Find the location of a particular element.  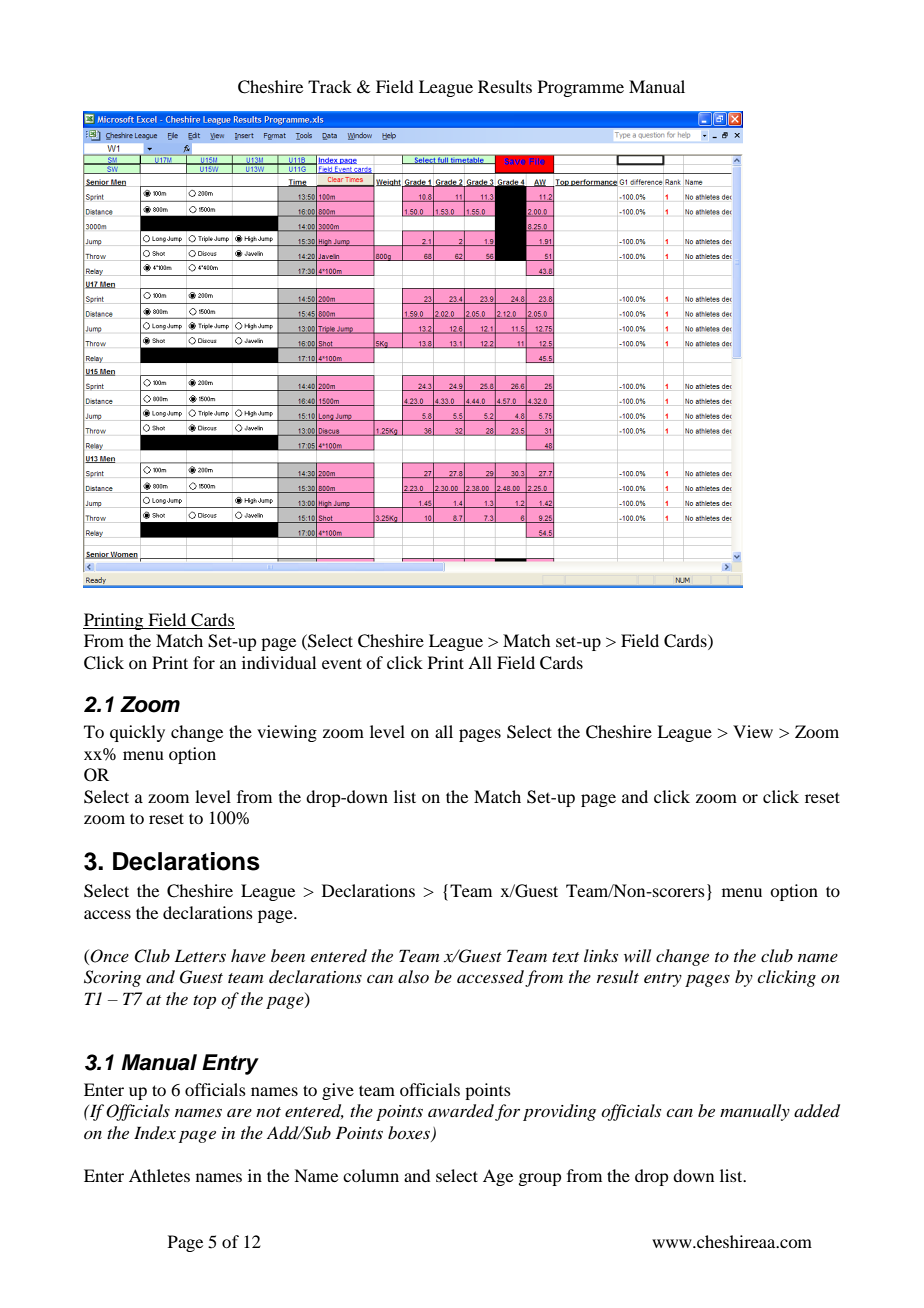

Programme is located at coordinates (581, 88).
